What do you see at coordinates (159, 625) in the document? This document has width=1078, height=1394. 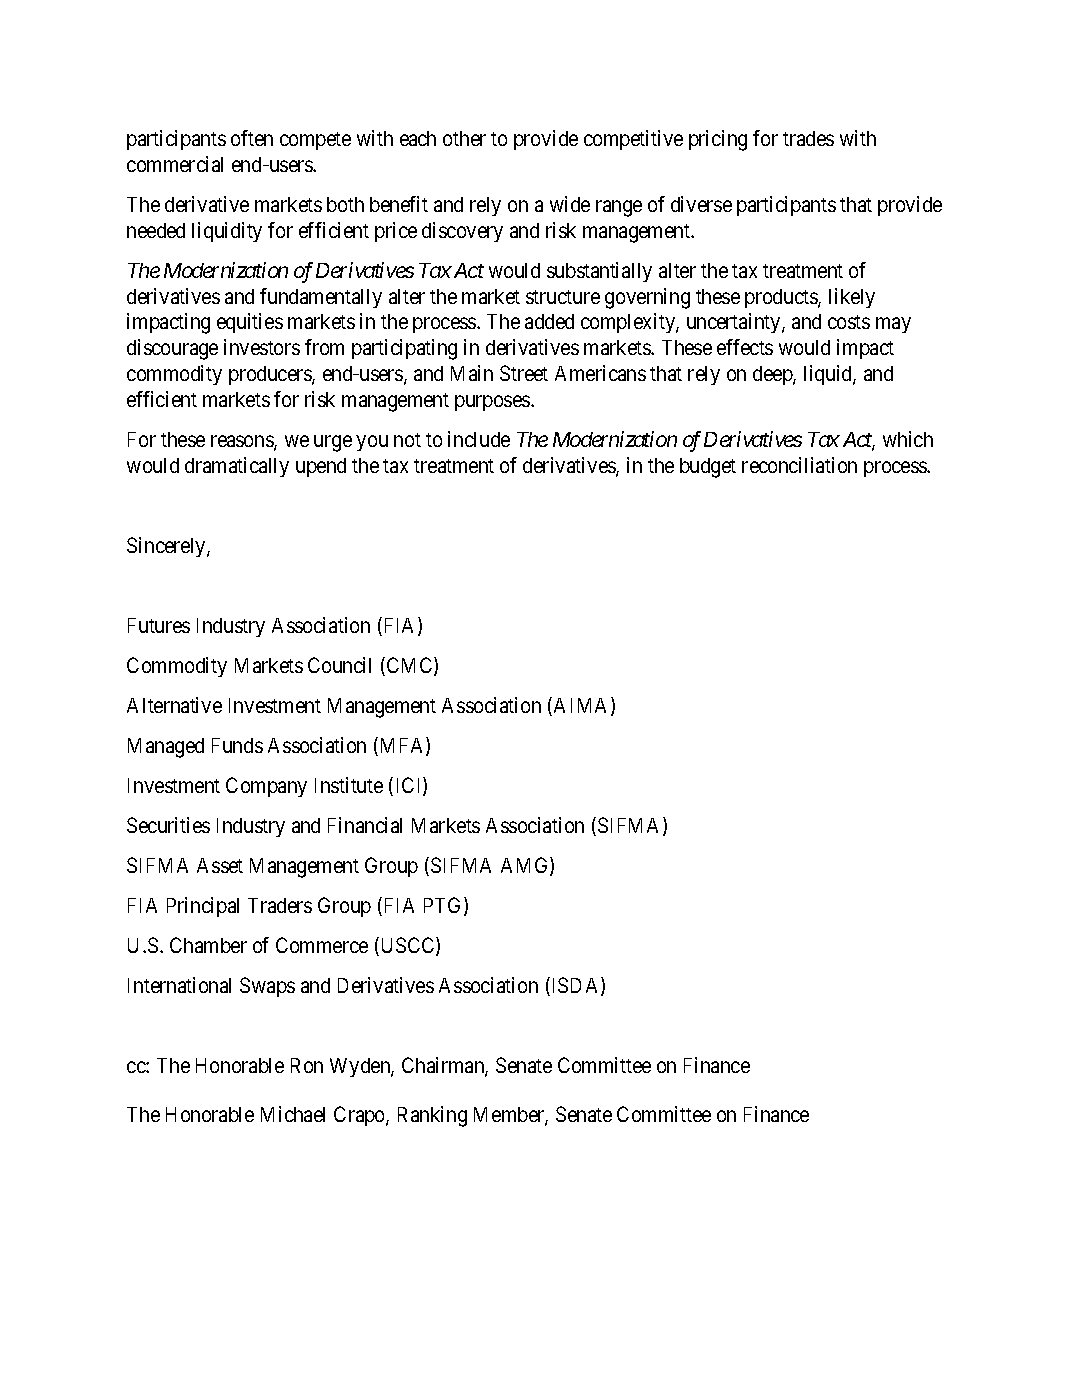 I see `Futures` at bounding box center [159, 625].
